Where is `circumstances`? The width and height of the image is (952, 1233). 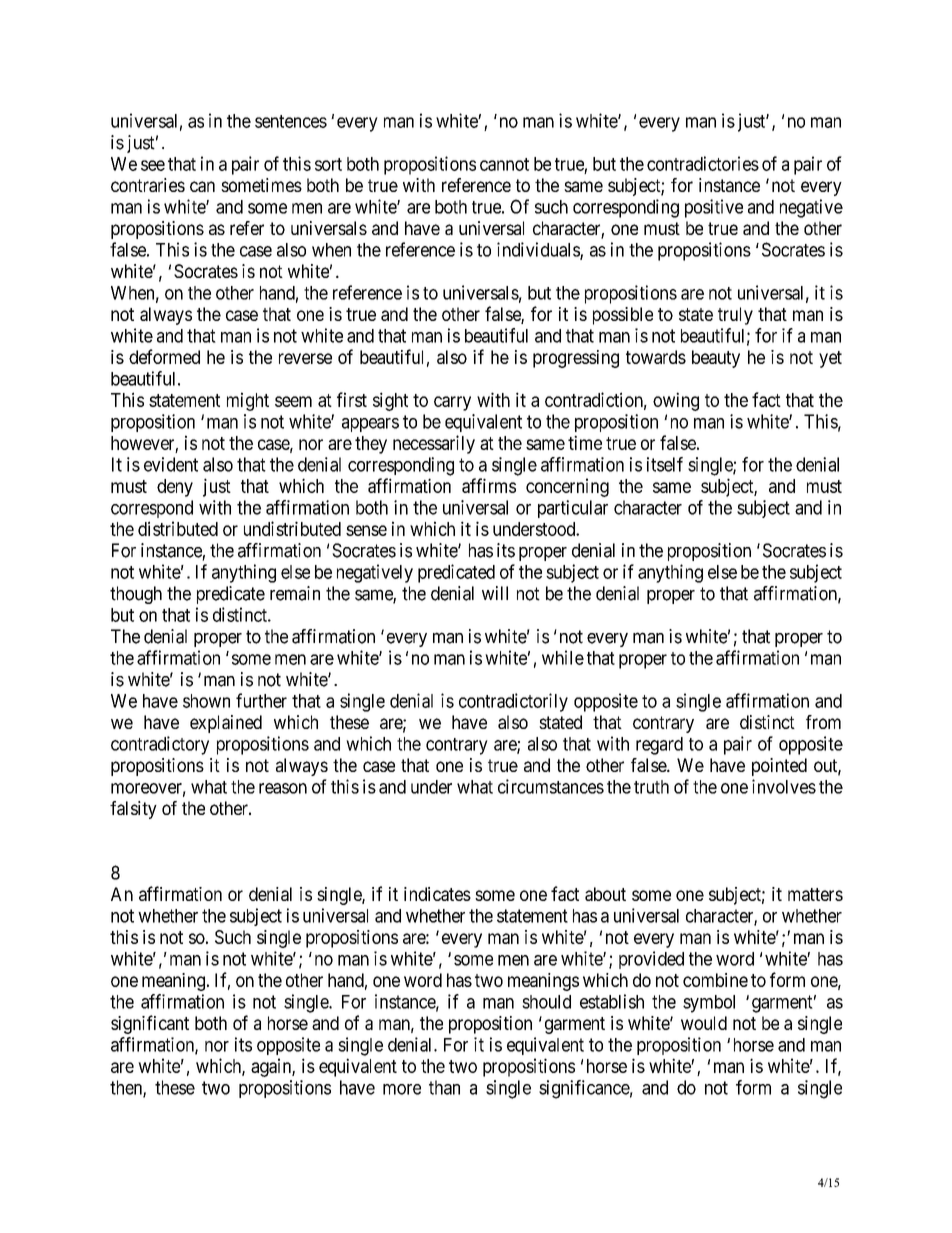
circumstances is located at coordinates (551, 786).
